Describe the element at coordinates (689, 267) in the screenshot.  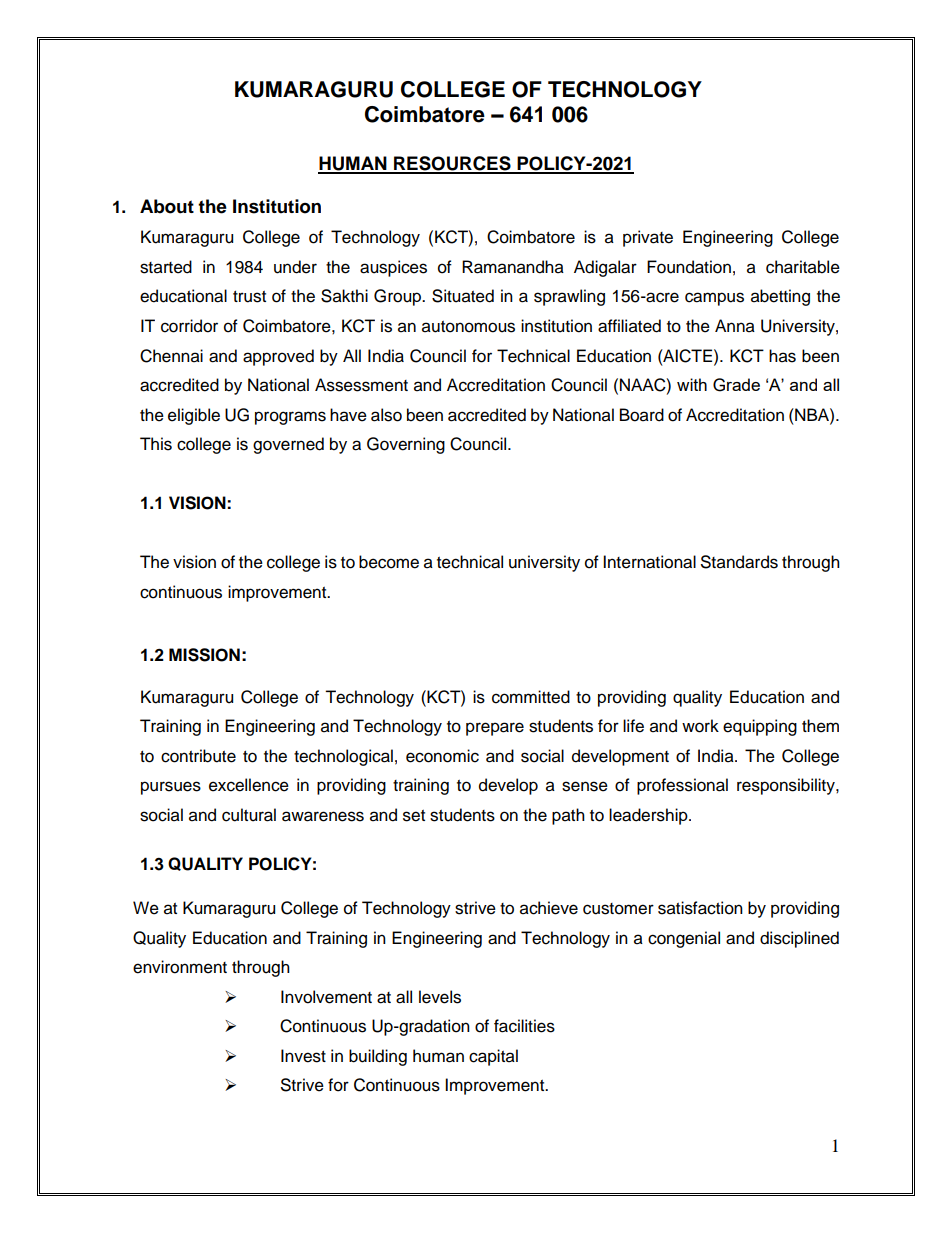
I see `Foundation` at that location.
